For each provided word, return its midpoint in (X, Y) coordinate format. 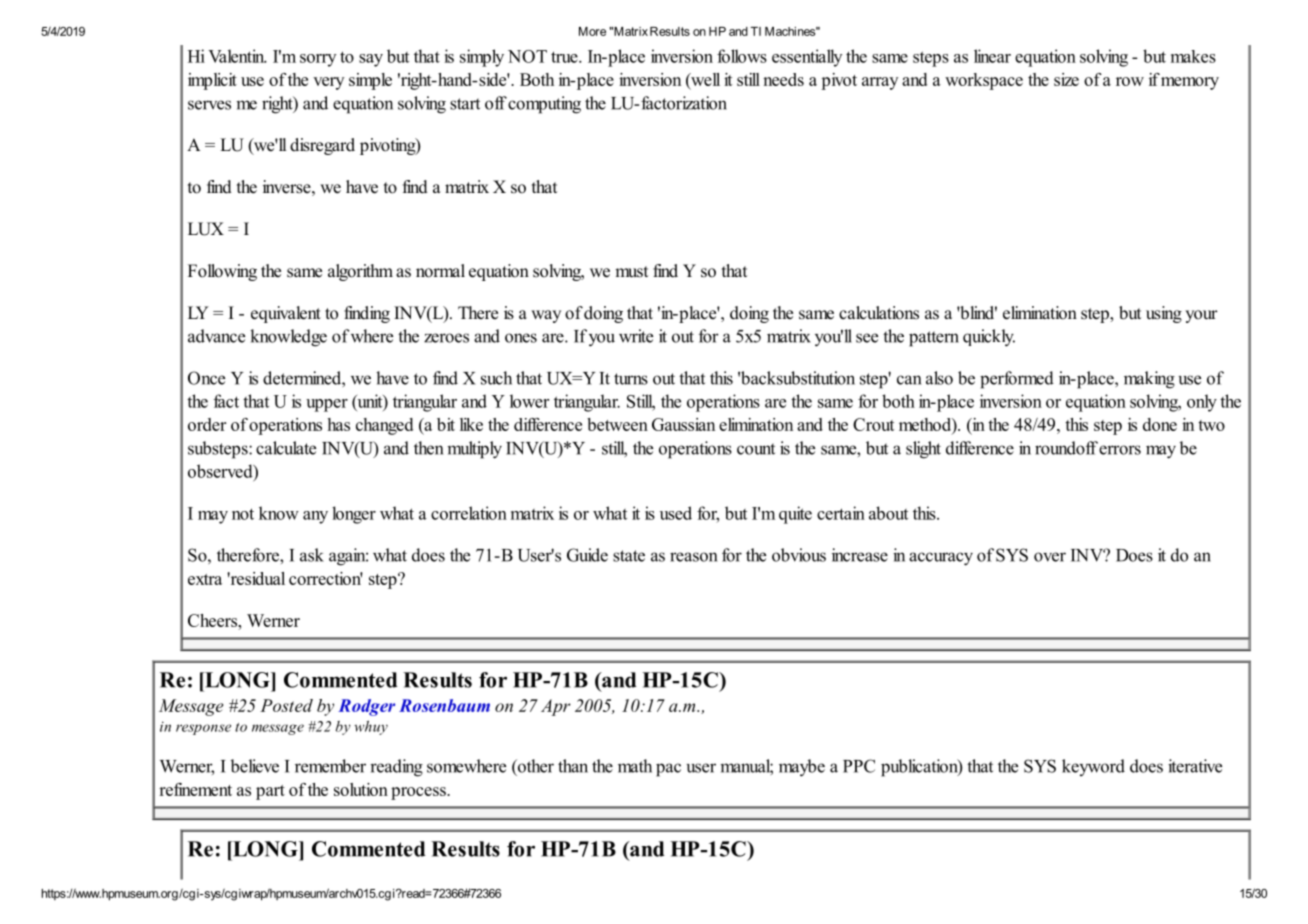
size (1066, 79)
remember (330, 766)
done (1160, 424)
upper (327, 405)
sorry (318, 60)
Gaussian (683, 424)
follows (742, 56)
